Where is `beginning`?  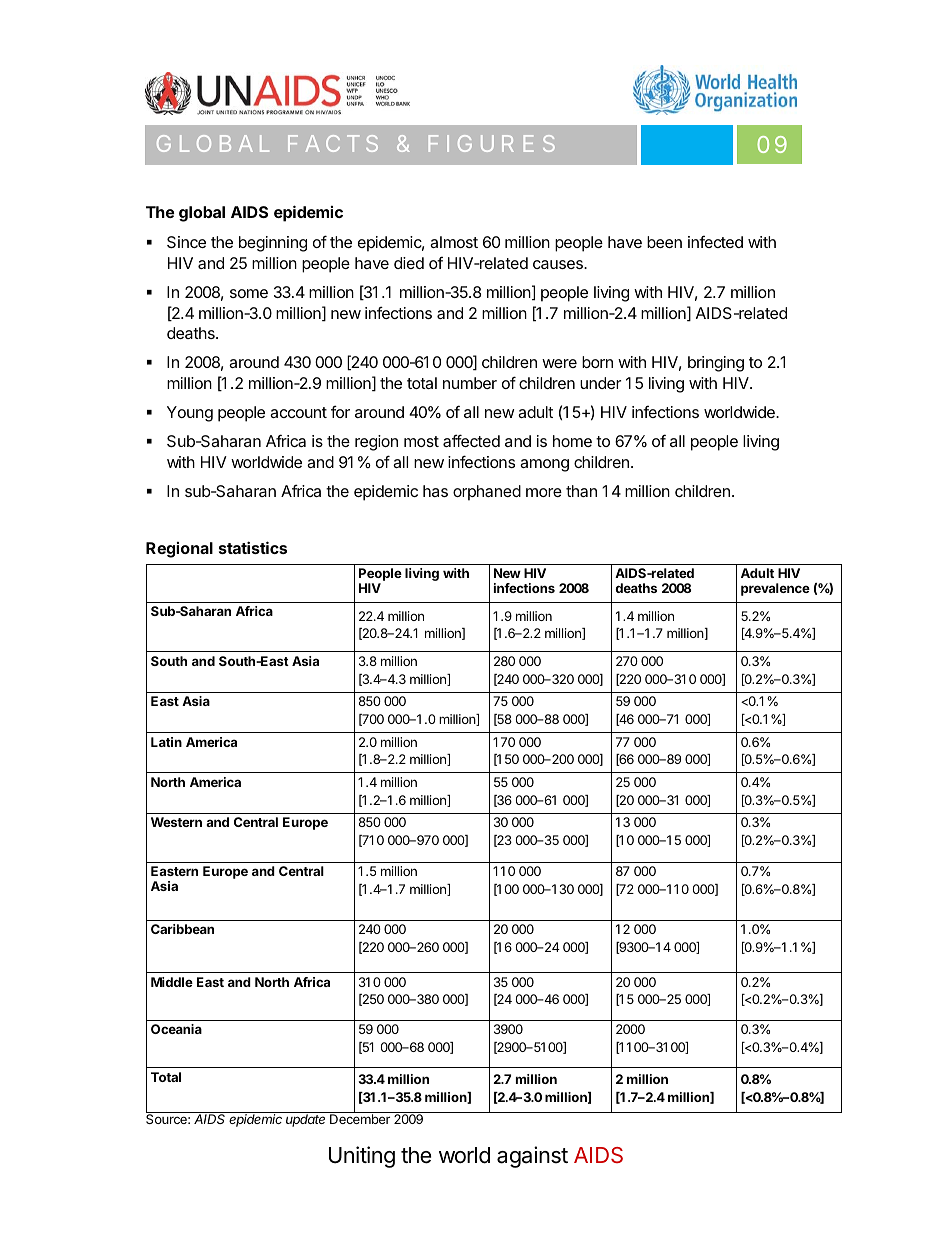
beginning is located at coordinates (273, 244).
